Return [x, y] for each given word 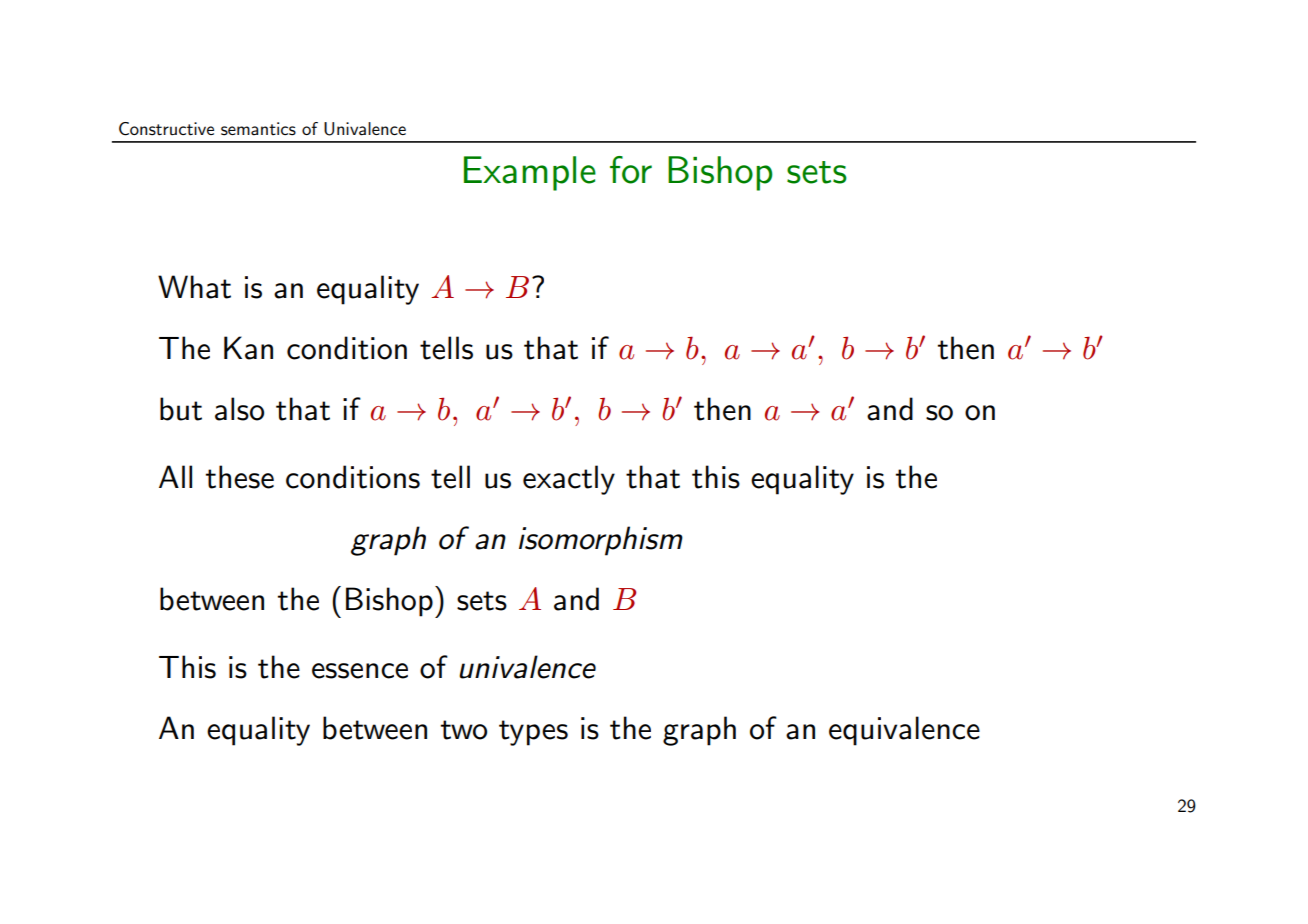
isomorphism [601, 541]
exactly [569, 480]
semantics [258, 129]
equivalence [904, 731]
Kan [248, 348]
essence [360, 671]
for [631, 170]
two [464, 730]
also [239, 409]
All [175, 476]
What [194, 287]
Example [530, 173]
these [240, 477]
